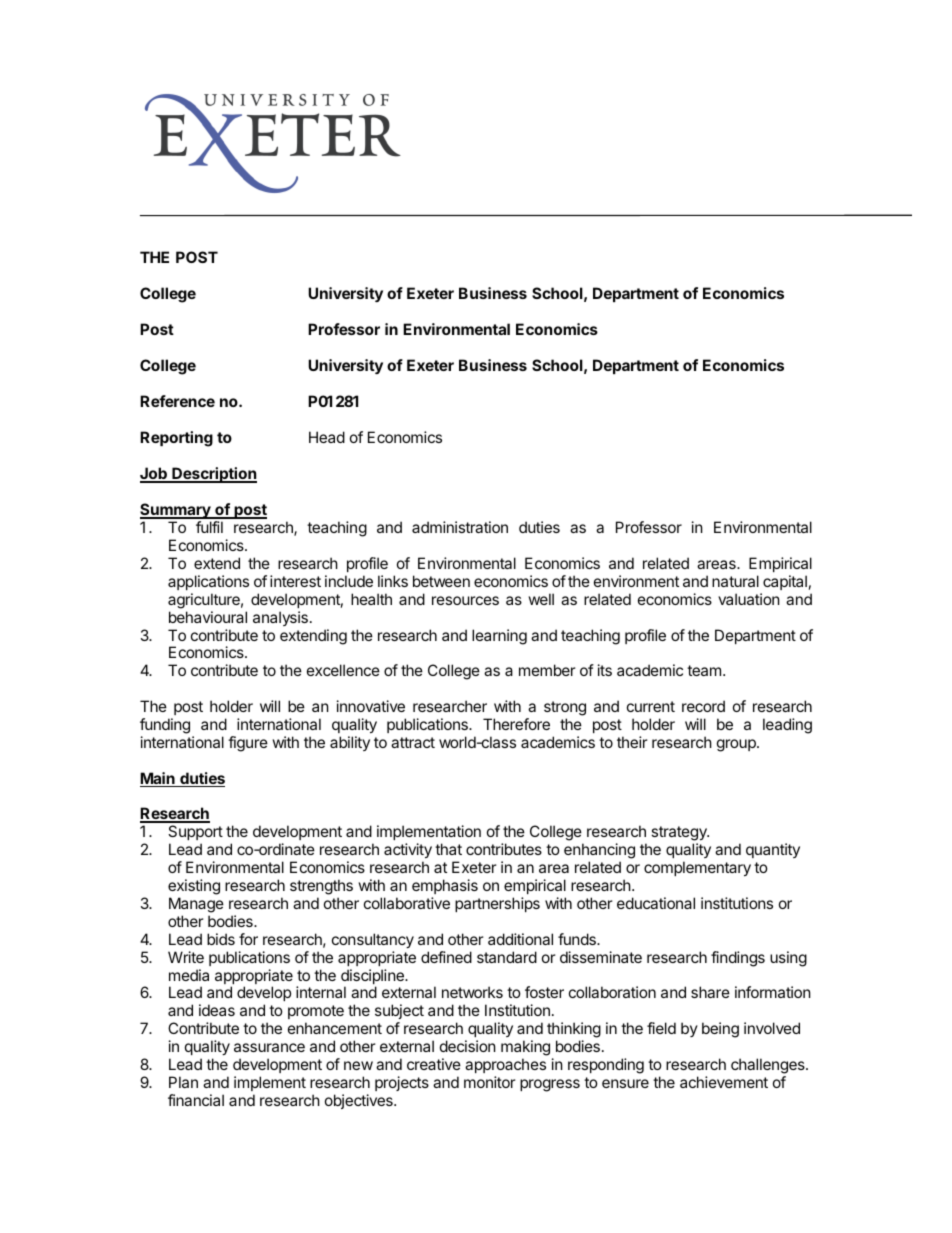 The width and height of the image is (952, 1233). What do you see at coordinates (724, 1082) in the image?
I see `achievement` at bounding box center [724, 1082].
